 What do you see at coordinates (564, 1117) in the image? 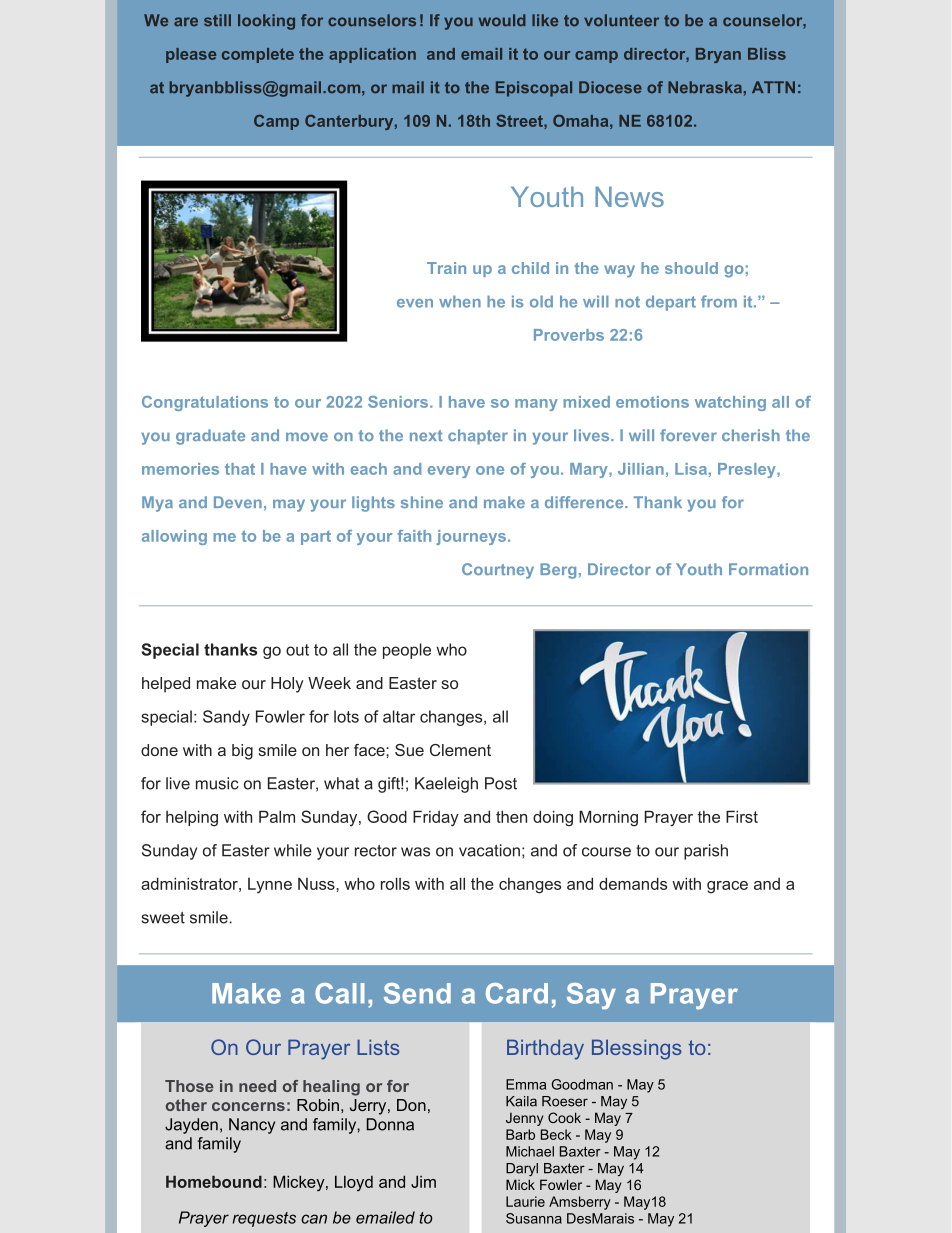
I see `Cook` at bounding box center [564, 1117].
